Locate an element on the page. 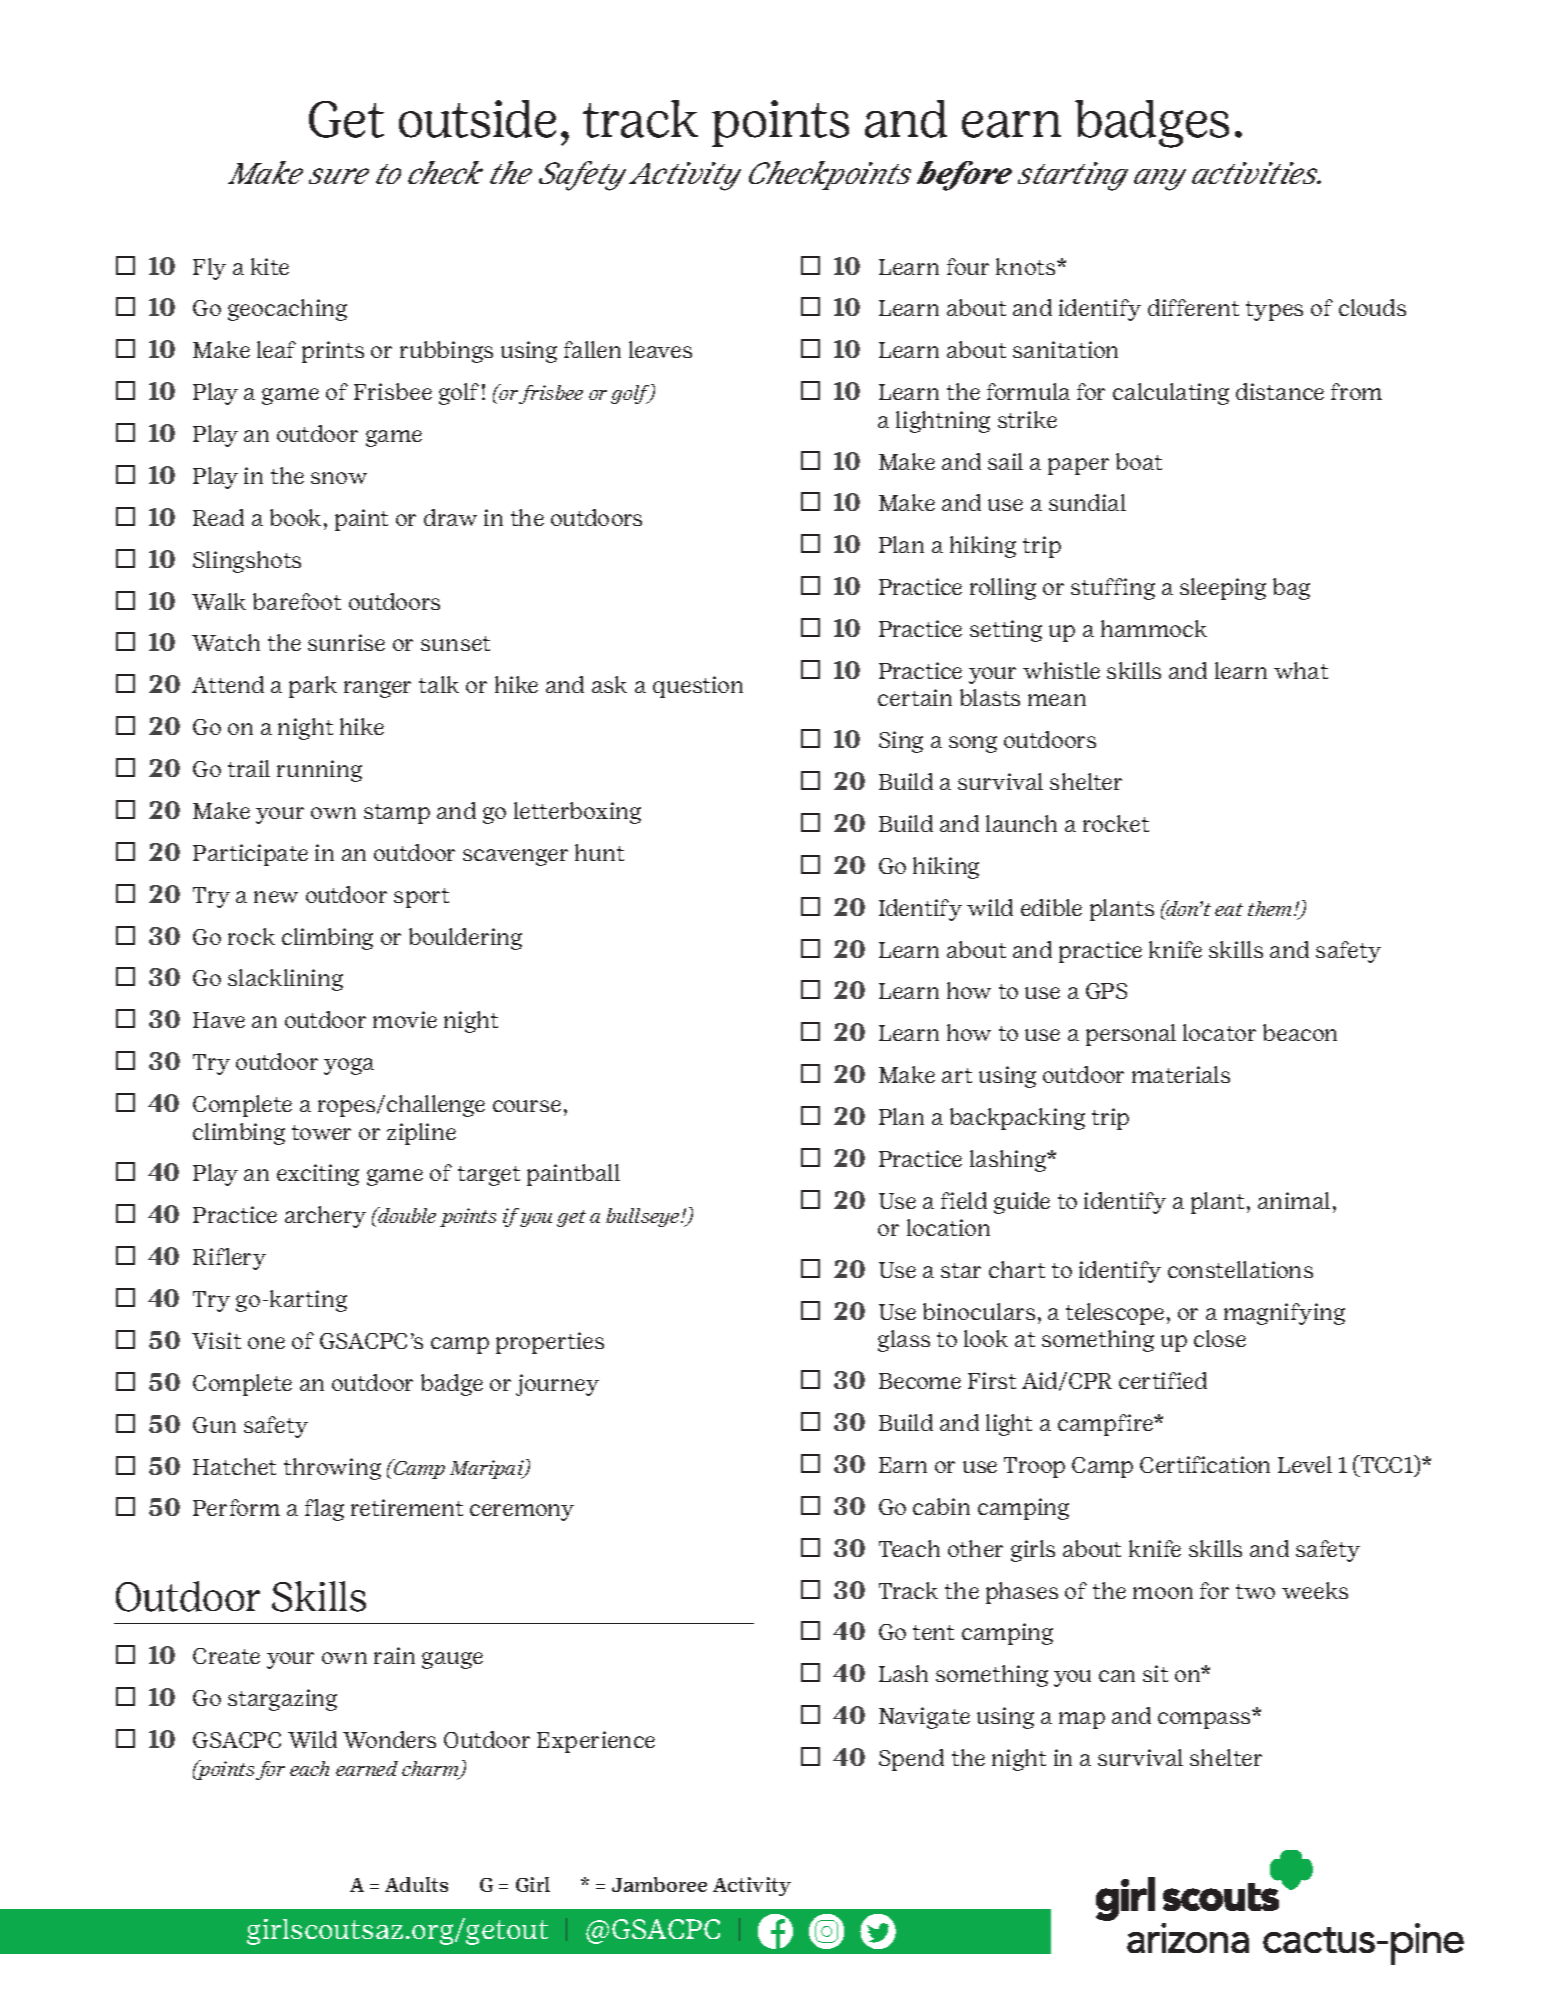  four is located at coordinates (968, 266).
